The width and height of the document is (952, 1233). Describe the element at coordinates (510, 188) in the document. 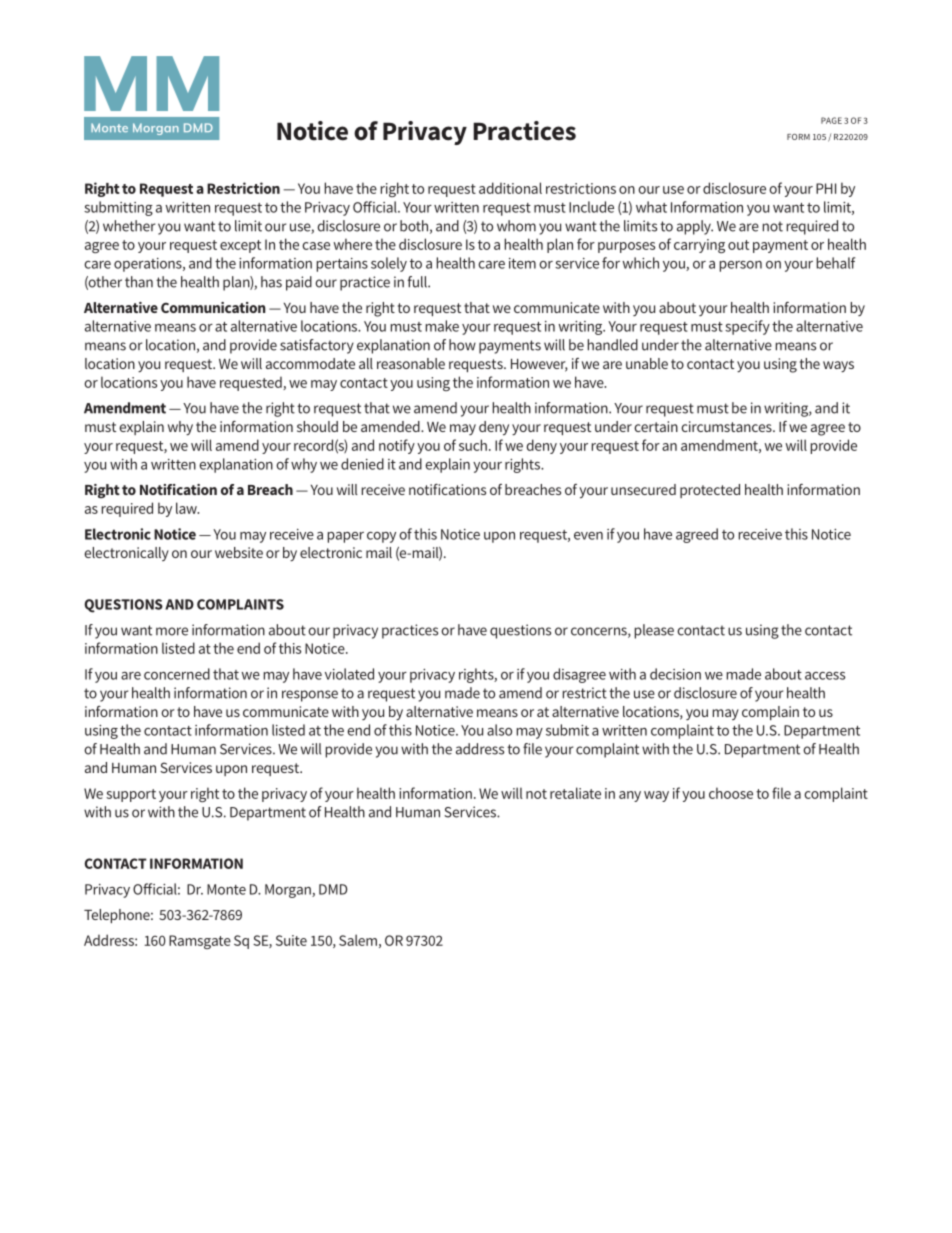

I see `additional` at that location.
